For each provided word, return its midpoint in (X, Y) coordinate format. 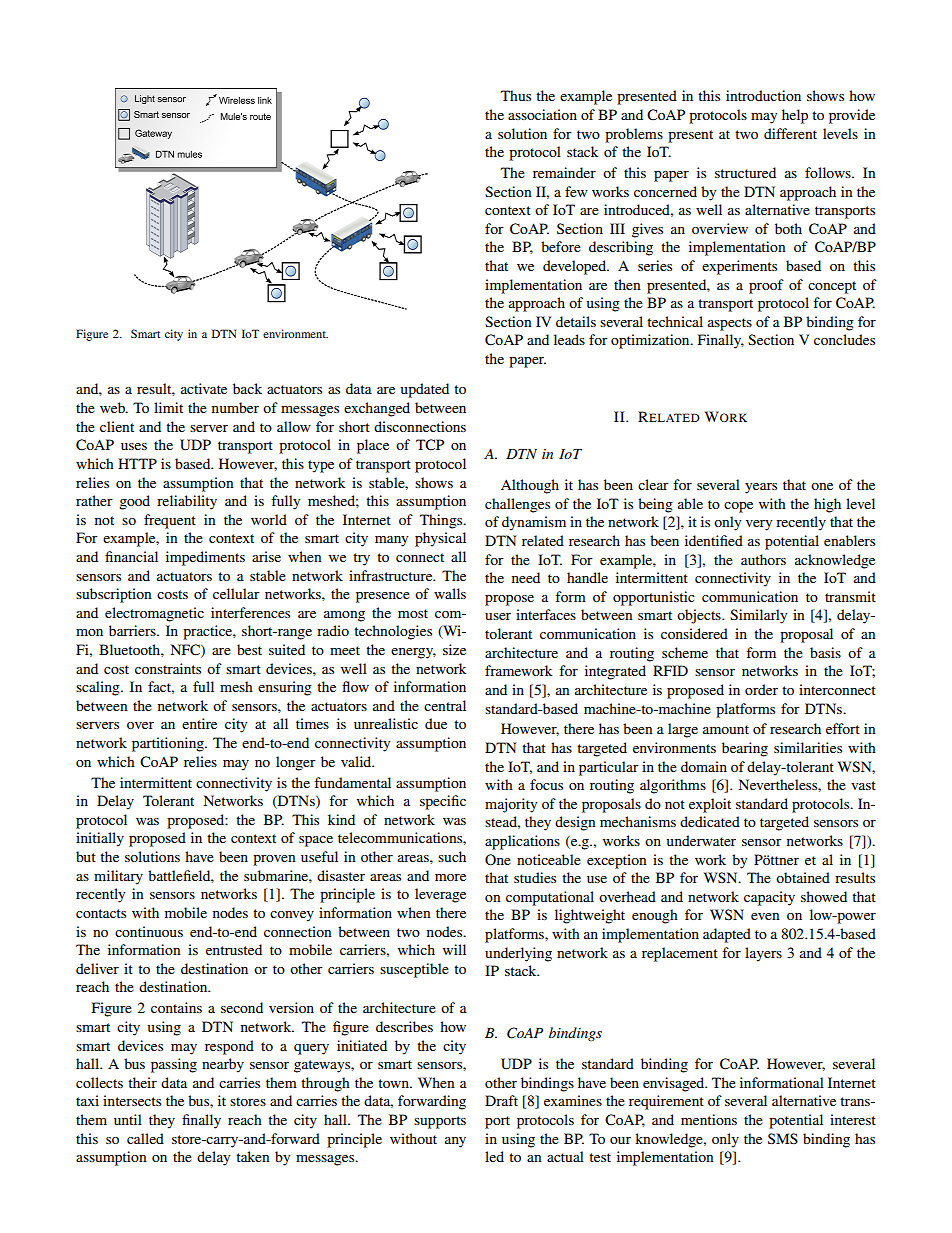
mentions (709, 1119)
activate (204, 388)
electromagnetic (154, 614)
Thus (516, 95)
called (145, 1138)
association (542, 114)
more (450, 877)
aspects (730, 324)
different (790, 133)
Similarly (758, 616)
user (498, 616)
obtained (803, 877)
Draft (501, 1100)
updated (424, 390)
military (118, 877)
